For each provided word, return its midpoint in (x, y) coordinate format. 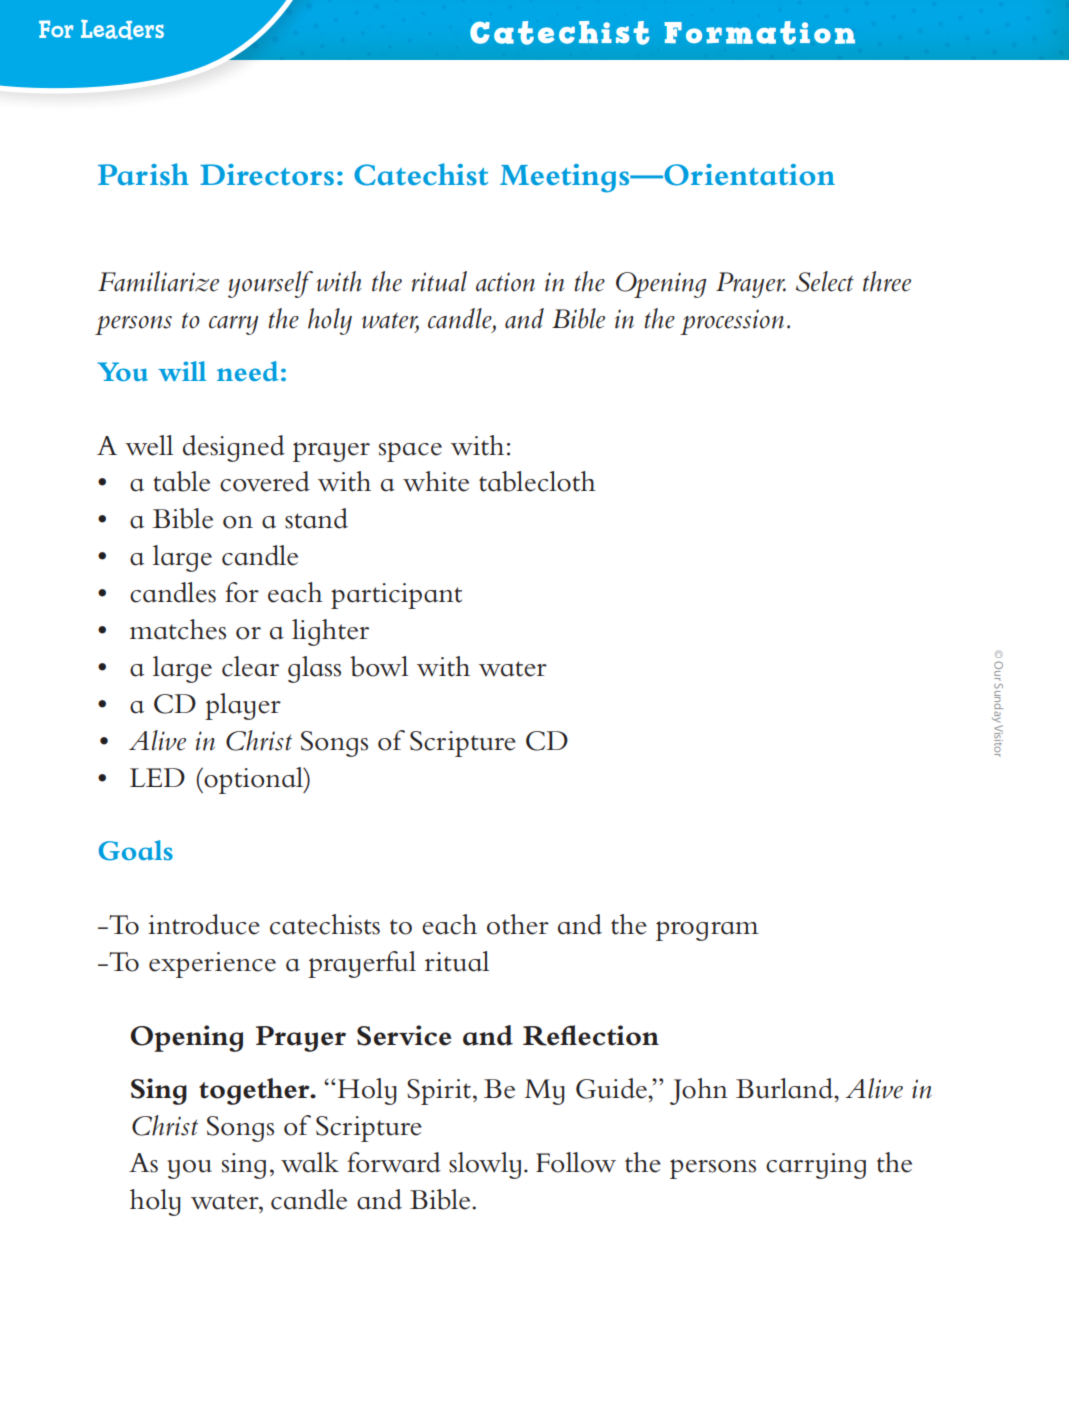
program (707, 931)
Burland (785, 1088)
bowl (379, 666)
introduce (204, 924)
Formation (759, 33)
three (887, 281)
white (436, 481)
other (518, 924)
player (243, 706)
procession (732, 322)
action (505, 282)
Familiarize (158, 281)
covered (265, 481)
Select (825, 281)
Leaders (122, 30)
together (255, 1091)
